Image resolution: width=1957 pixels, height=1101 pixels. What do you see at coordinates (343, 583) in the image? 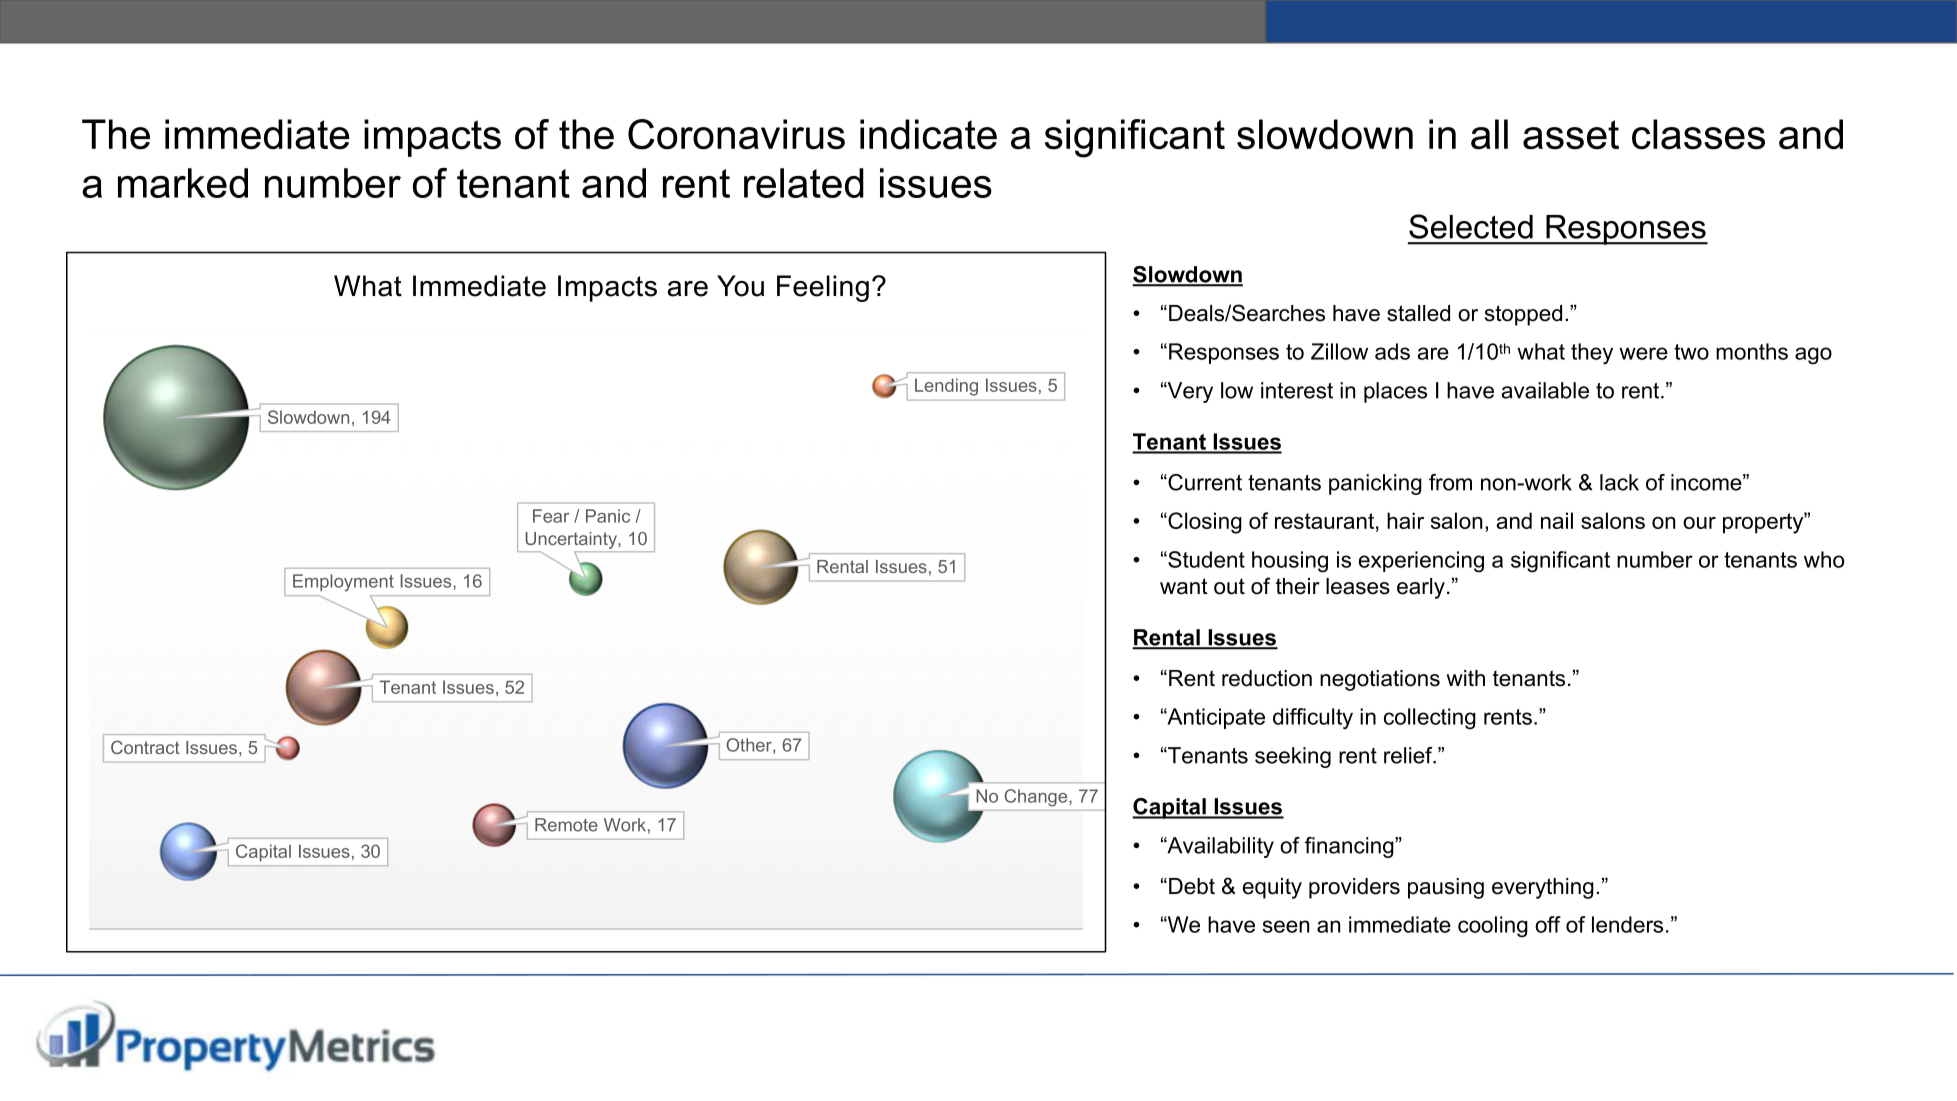
I see `Employment` at bounding box center [343, 583].
